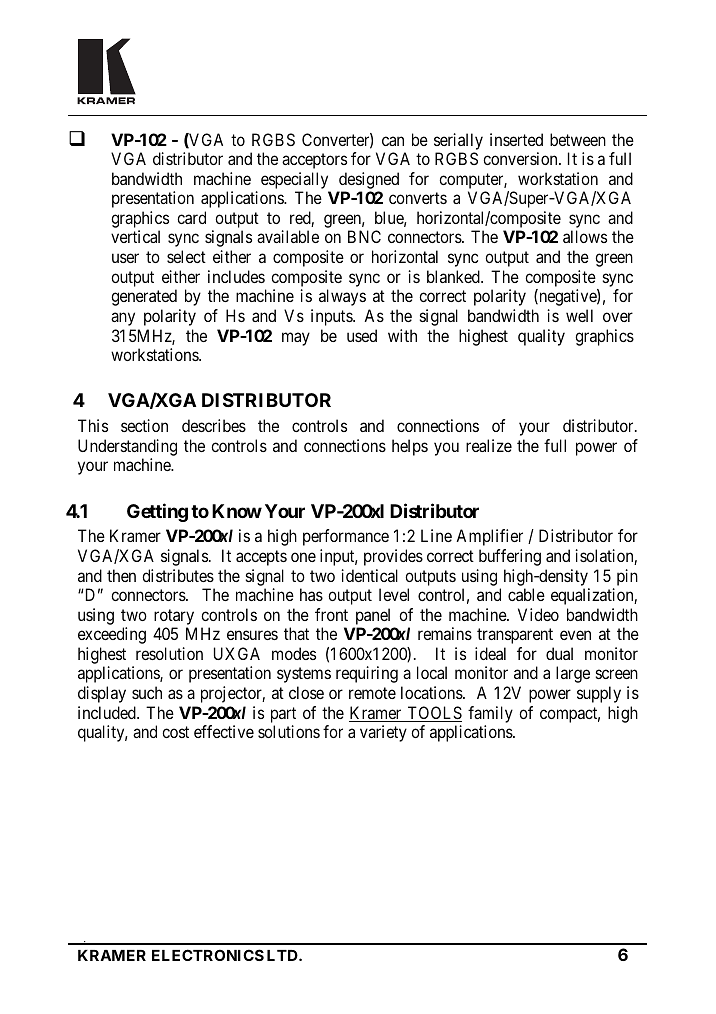 The height and width of the image is (1014, 716). I want to click on buffering, so click(510, 557).
